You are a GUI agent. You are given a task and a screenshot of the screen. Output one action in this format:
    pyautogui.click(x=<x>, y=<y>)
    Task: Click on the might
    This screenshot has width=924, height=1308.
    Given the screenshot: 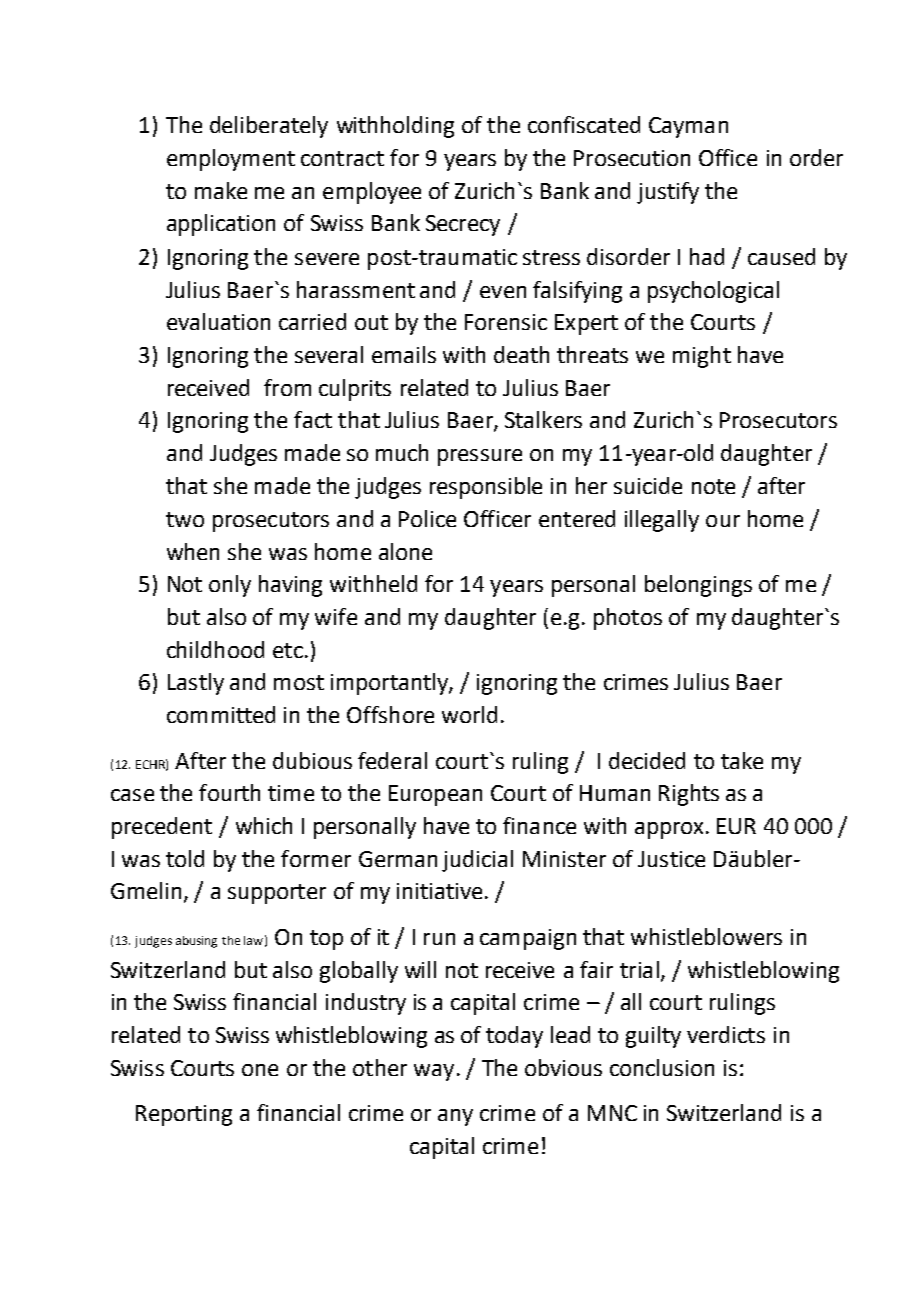 What is the action you would take?
    pyautogui.click(x=702, y=357)
